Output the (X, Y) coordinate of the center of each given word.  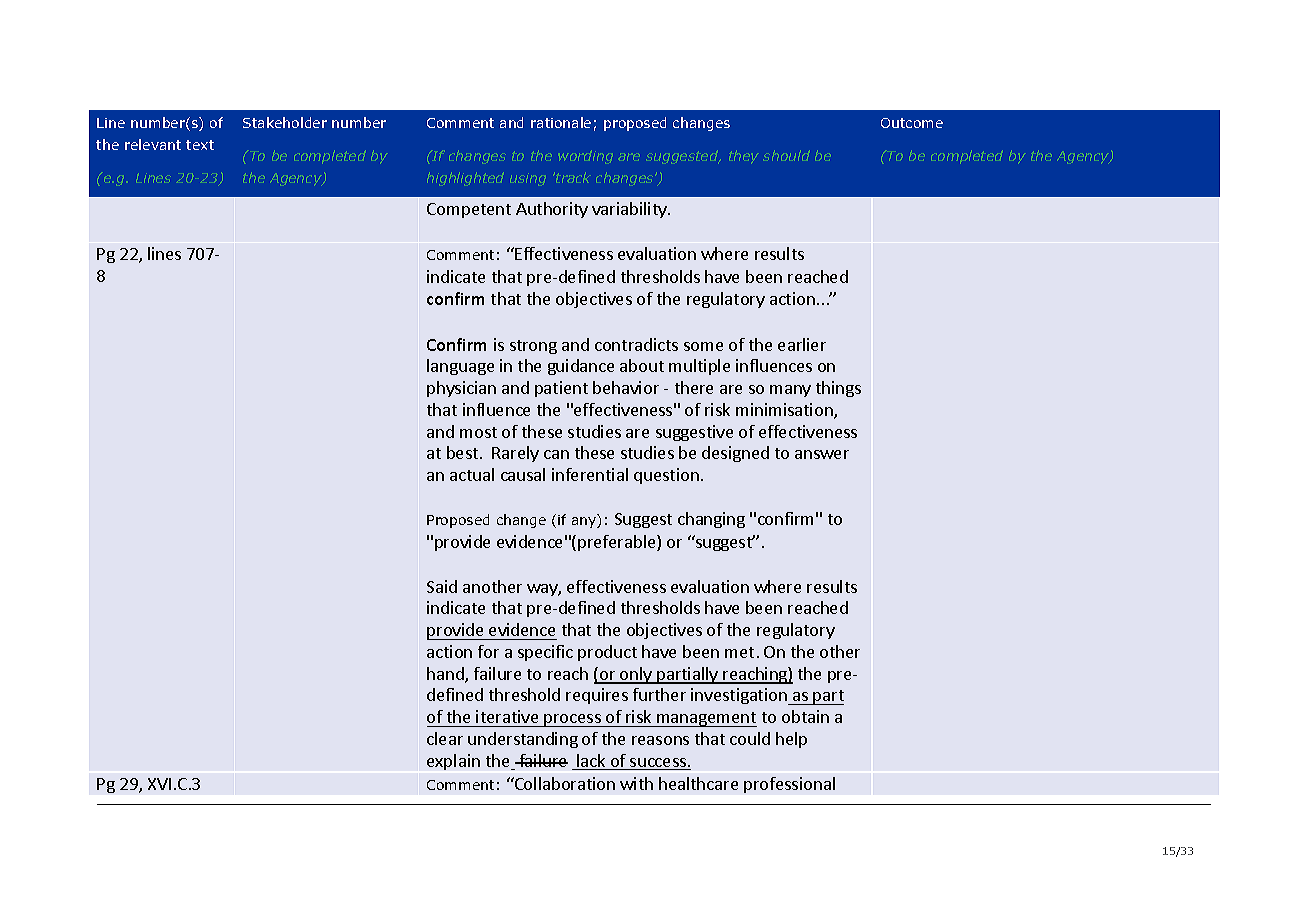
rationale (561, 122)
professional (789, 785)
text (200, 145)
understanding (523, 740)
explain (453, 762)
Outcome (912, 123)
